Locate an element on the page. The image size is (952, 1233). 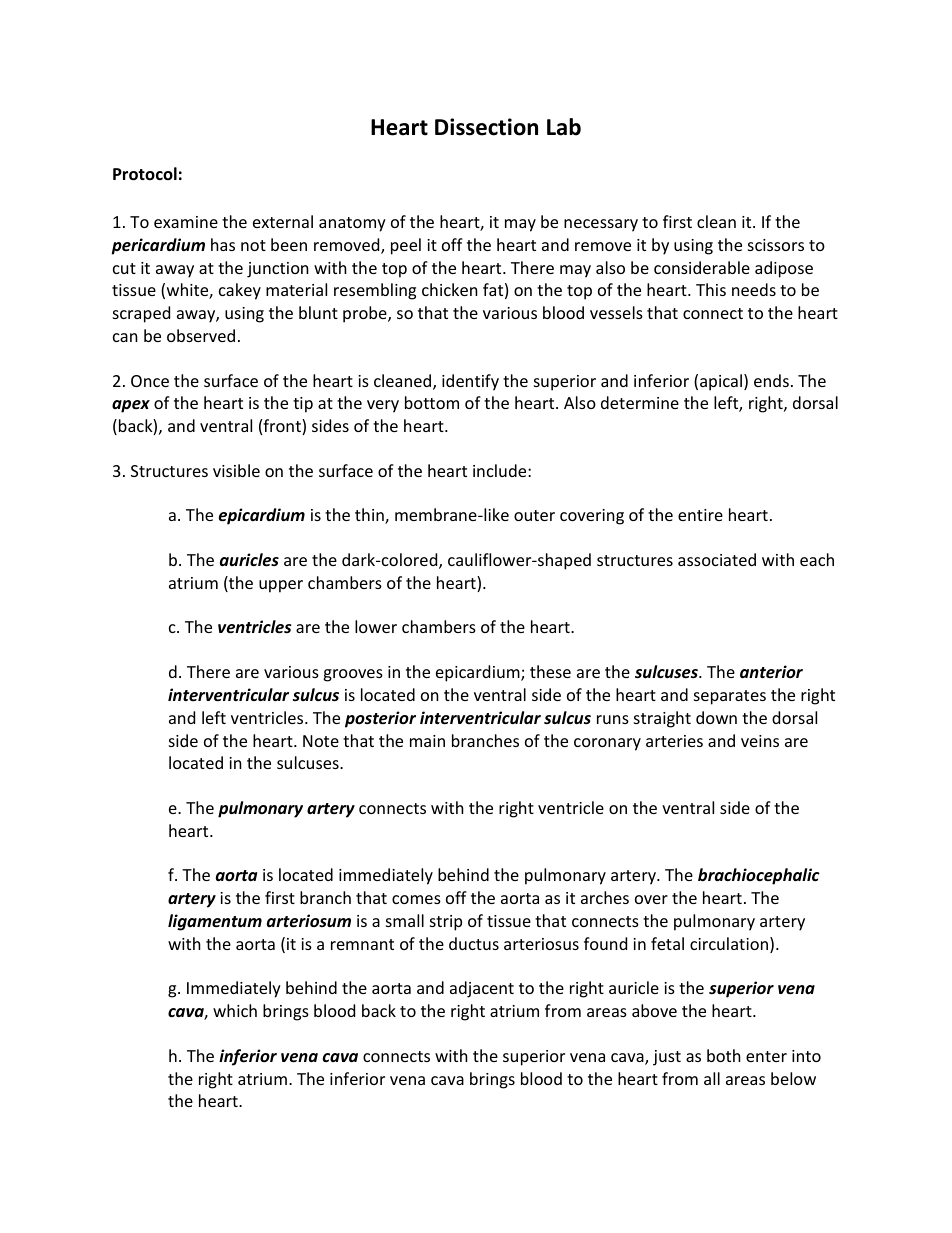
main is located at coordinates (427, 741).
